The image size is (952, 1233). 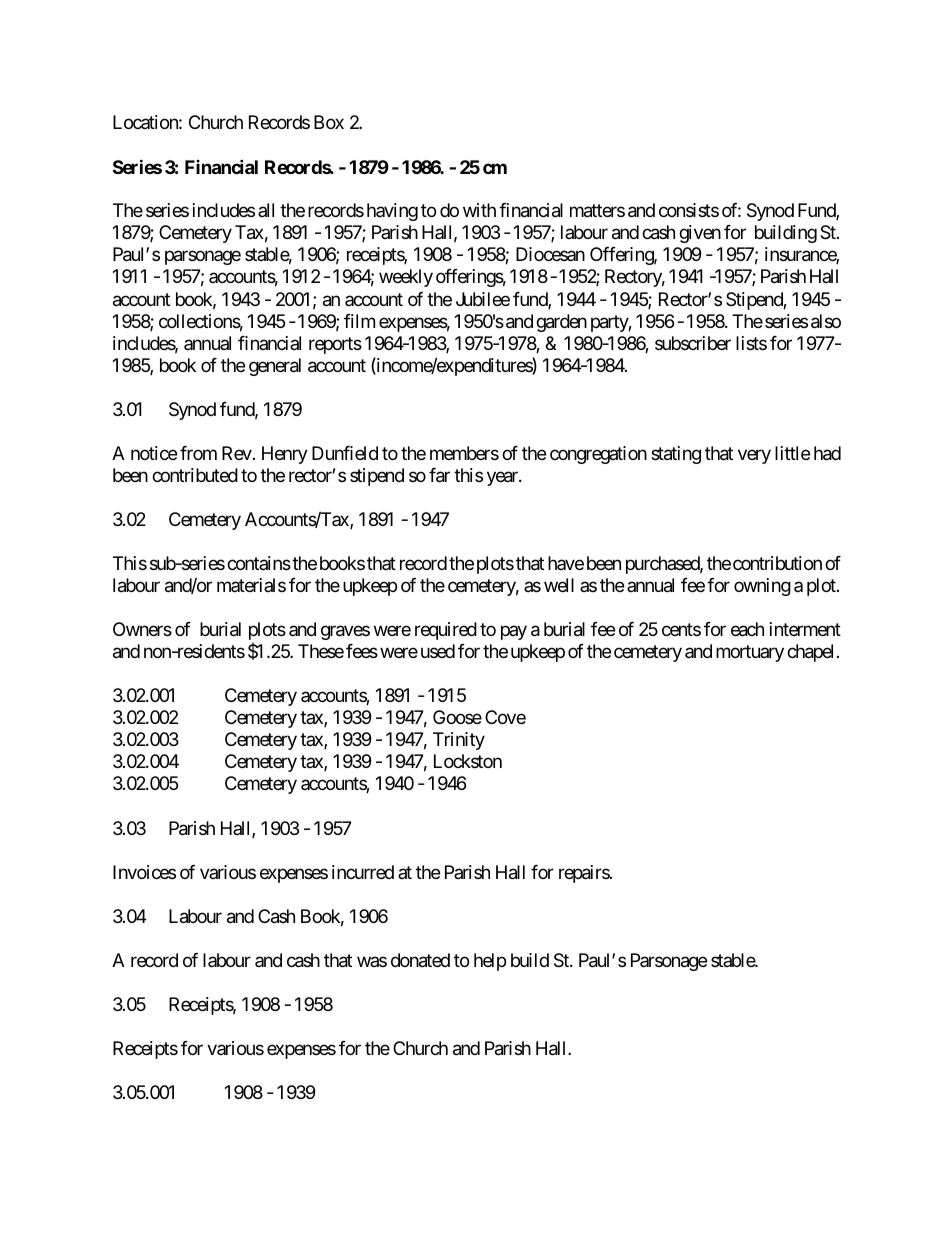 I want to click on Box, so click(x=329, y=122).
